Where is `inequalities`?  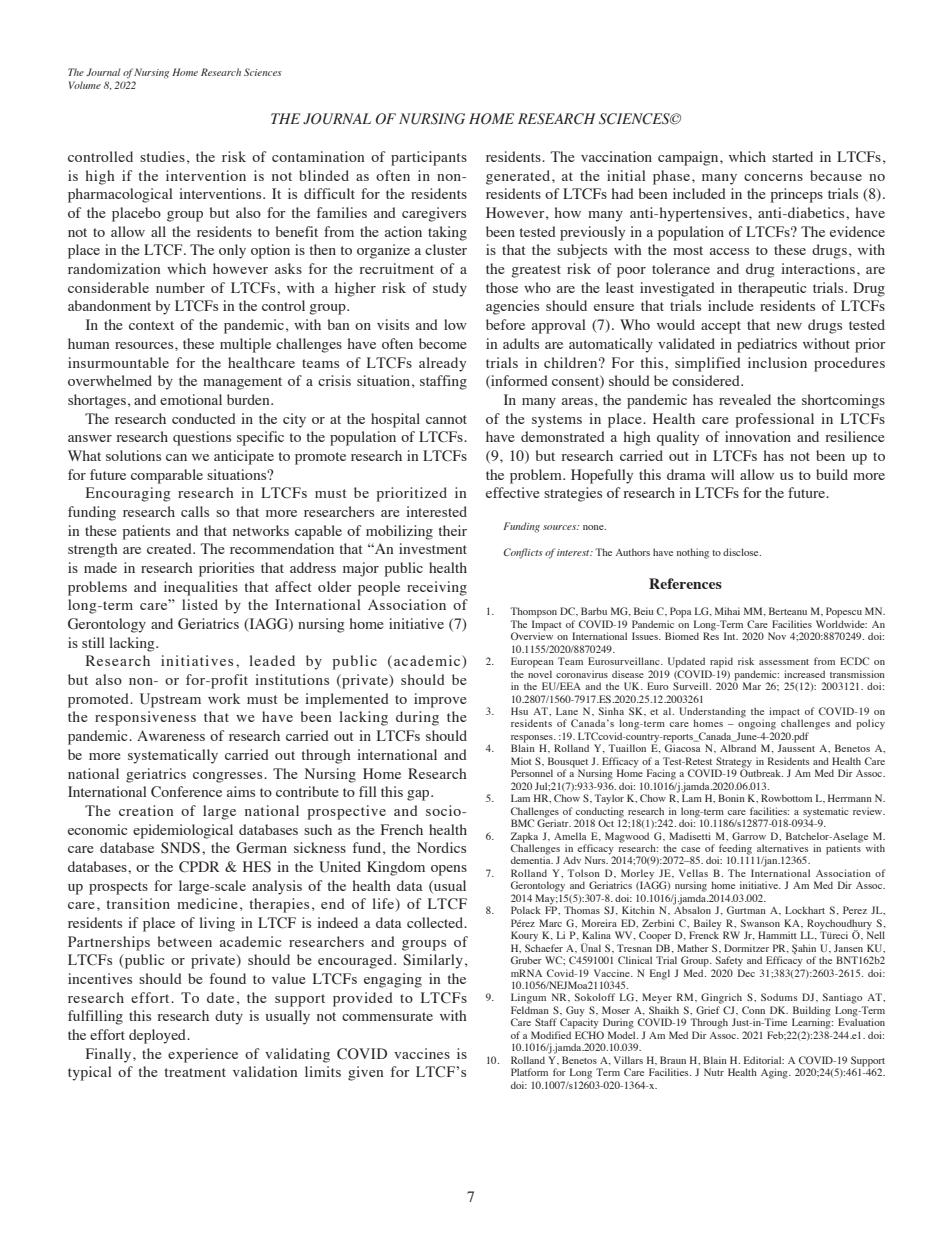
inequalities is located at coordinates (201, 588).
